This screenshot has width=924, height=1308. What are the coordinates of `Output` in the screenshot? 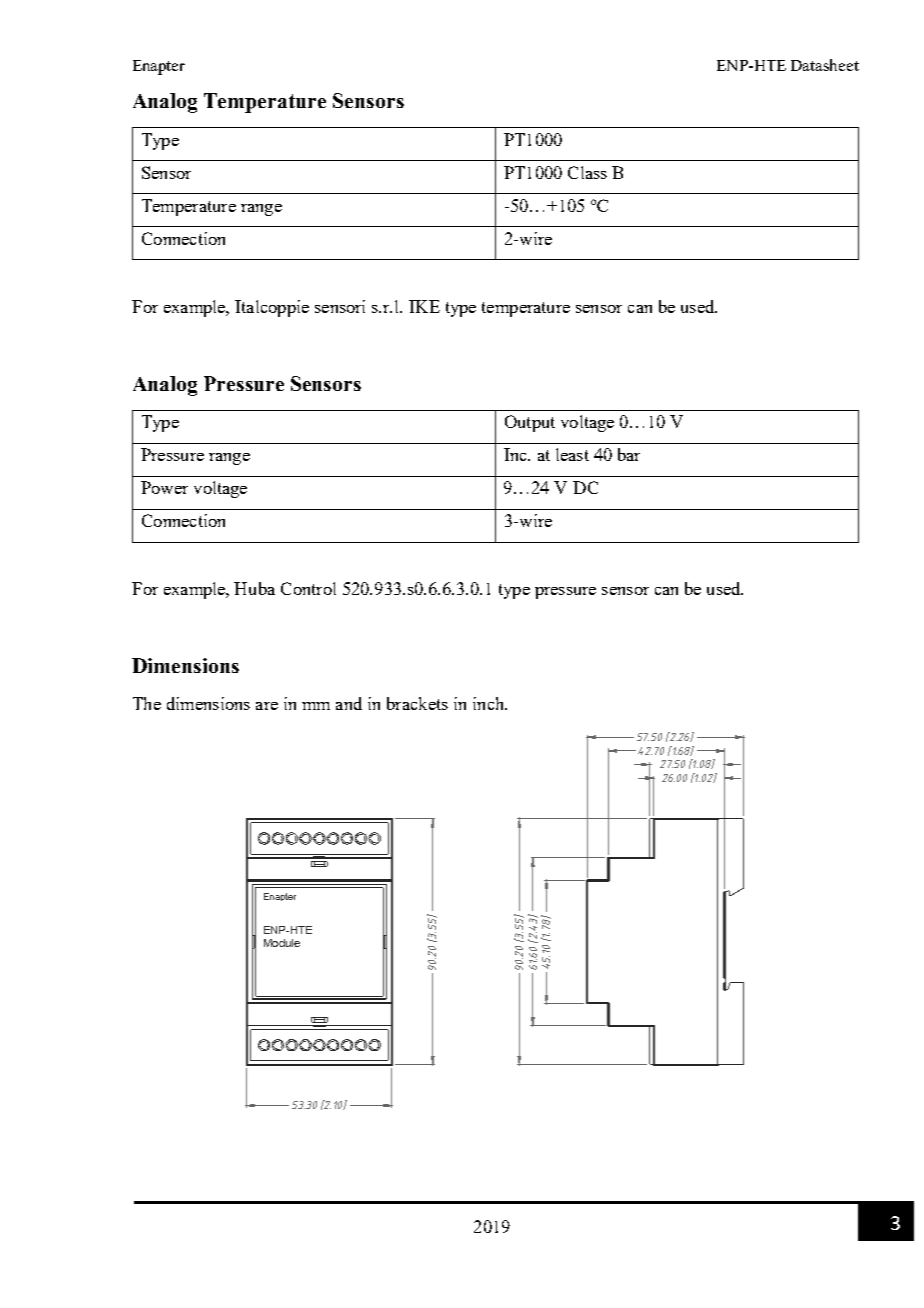 It's located at (530, 423).
